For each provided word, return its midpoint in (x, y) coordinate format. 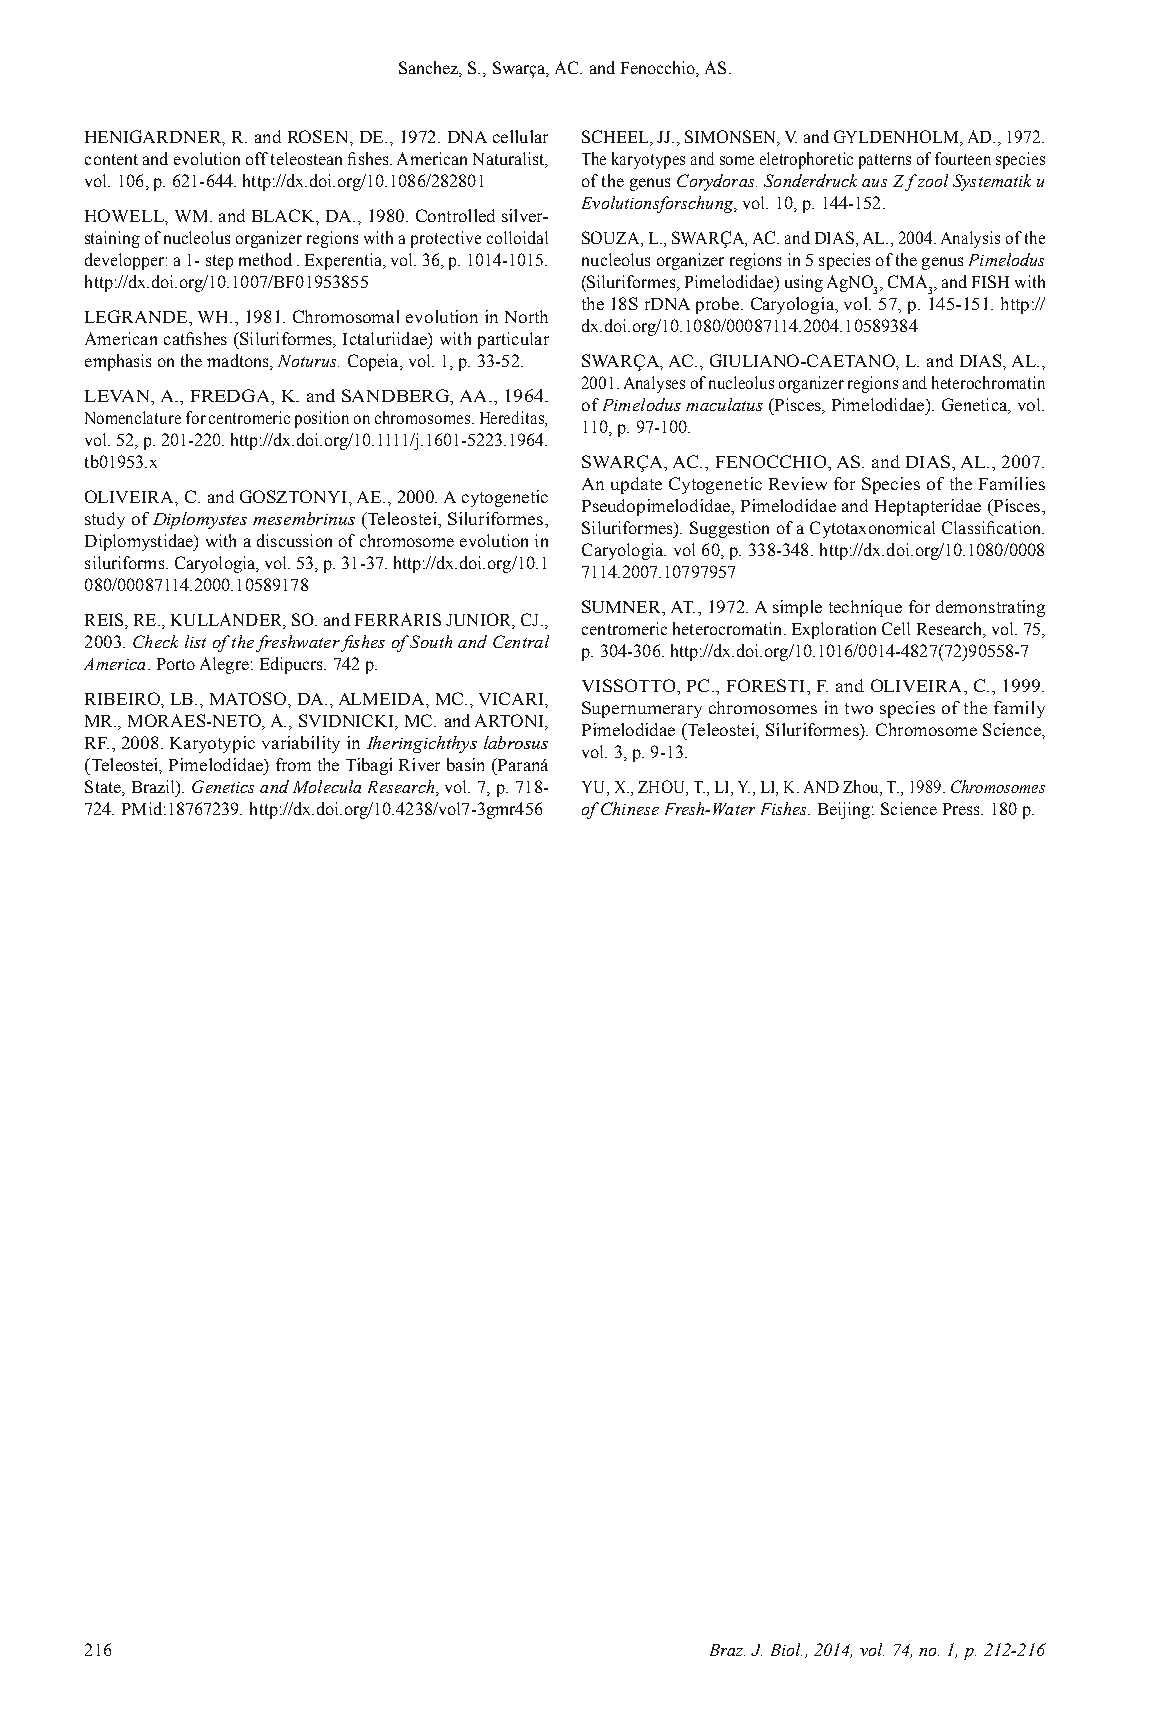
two (859, 708)
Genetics (223, 786)
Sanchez (430, 68)
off (257, 158)
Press (962, 809)
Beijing (845, 810)
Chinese (630, 808)
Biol (786, 1649)
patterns (885, 161)
